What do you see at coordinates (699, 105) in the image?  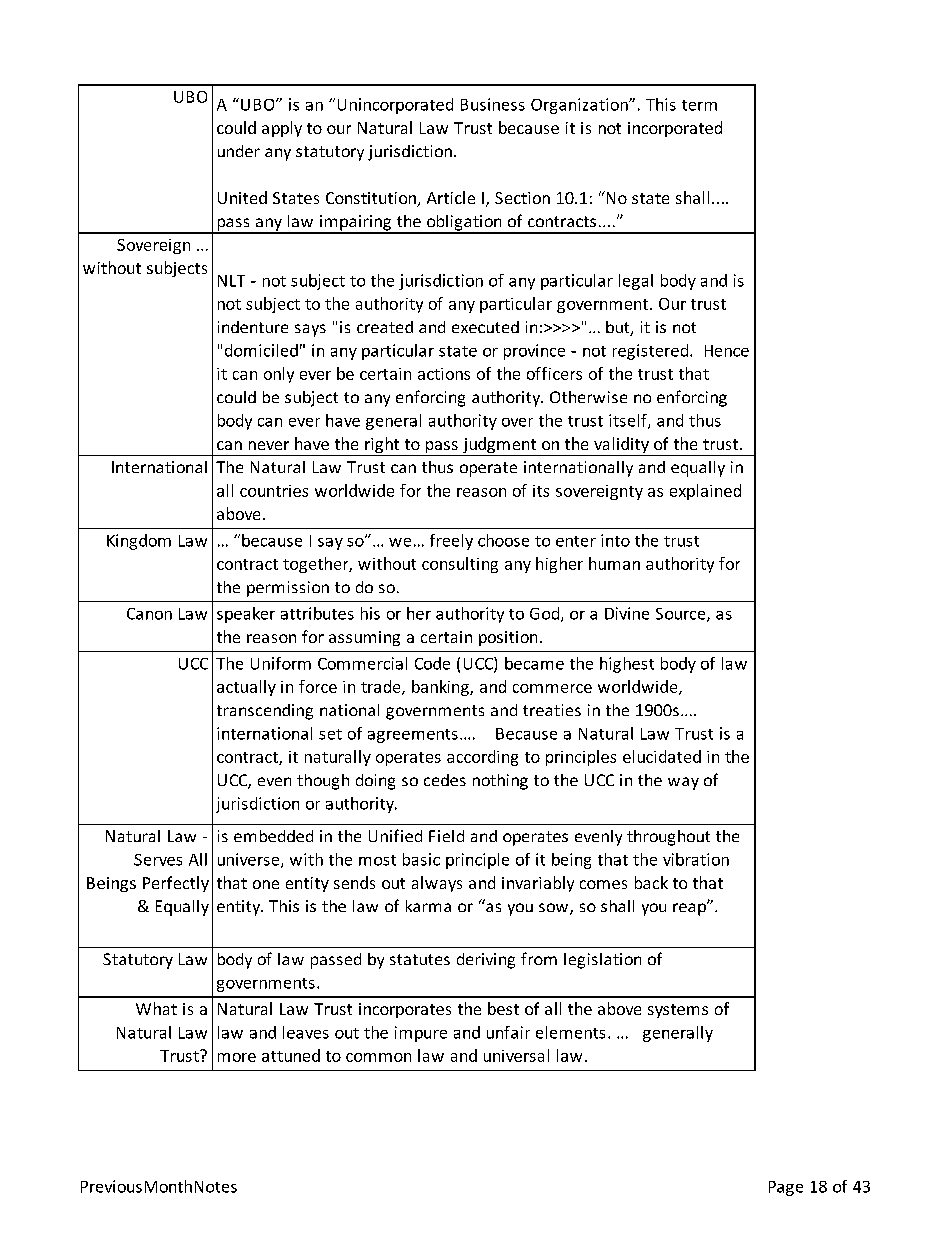 I see `term` at bounding box center [699, 105].
